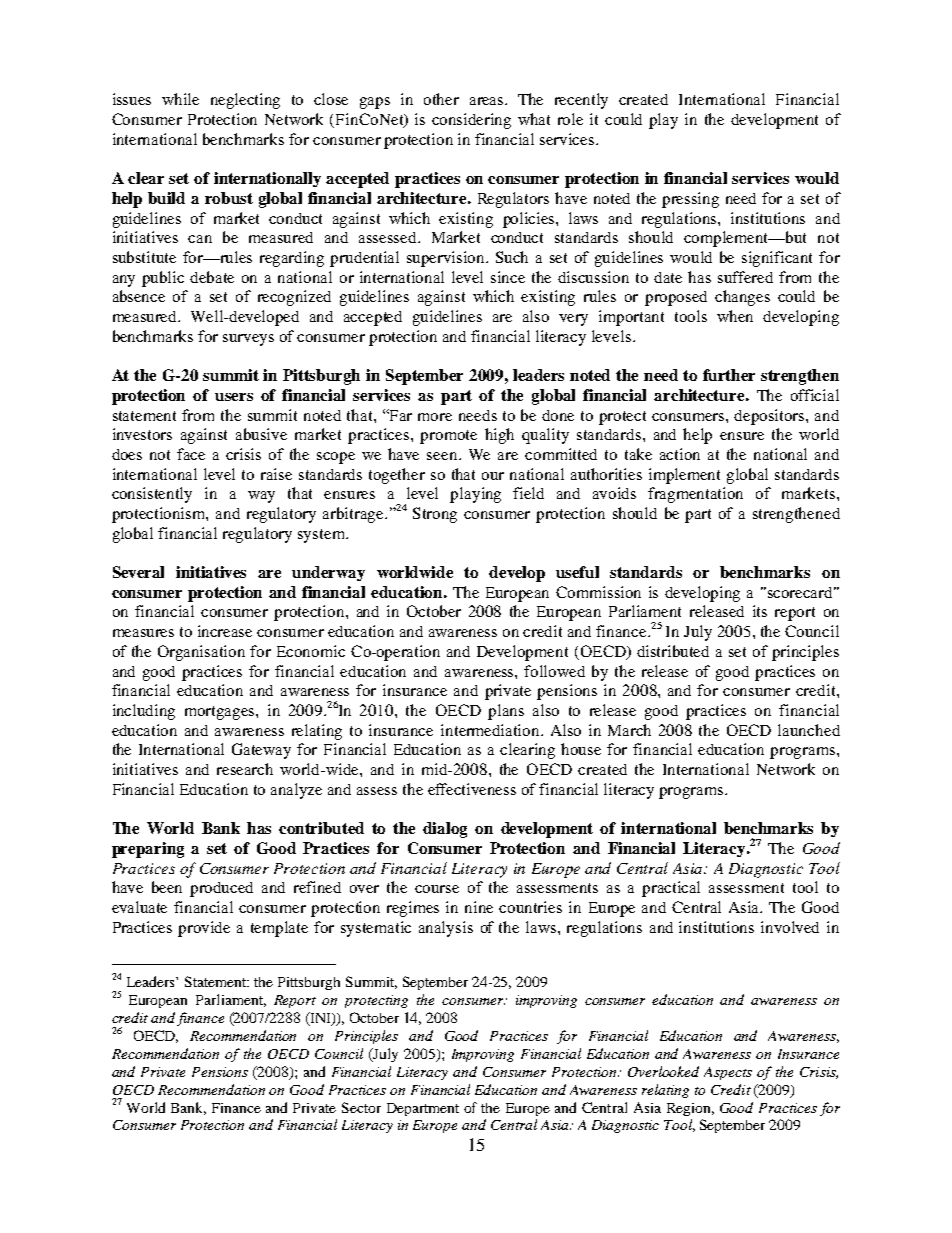 This image has height=1233, width=952. I want to click on increase, so click(225, 631).
